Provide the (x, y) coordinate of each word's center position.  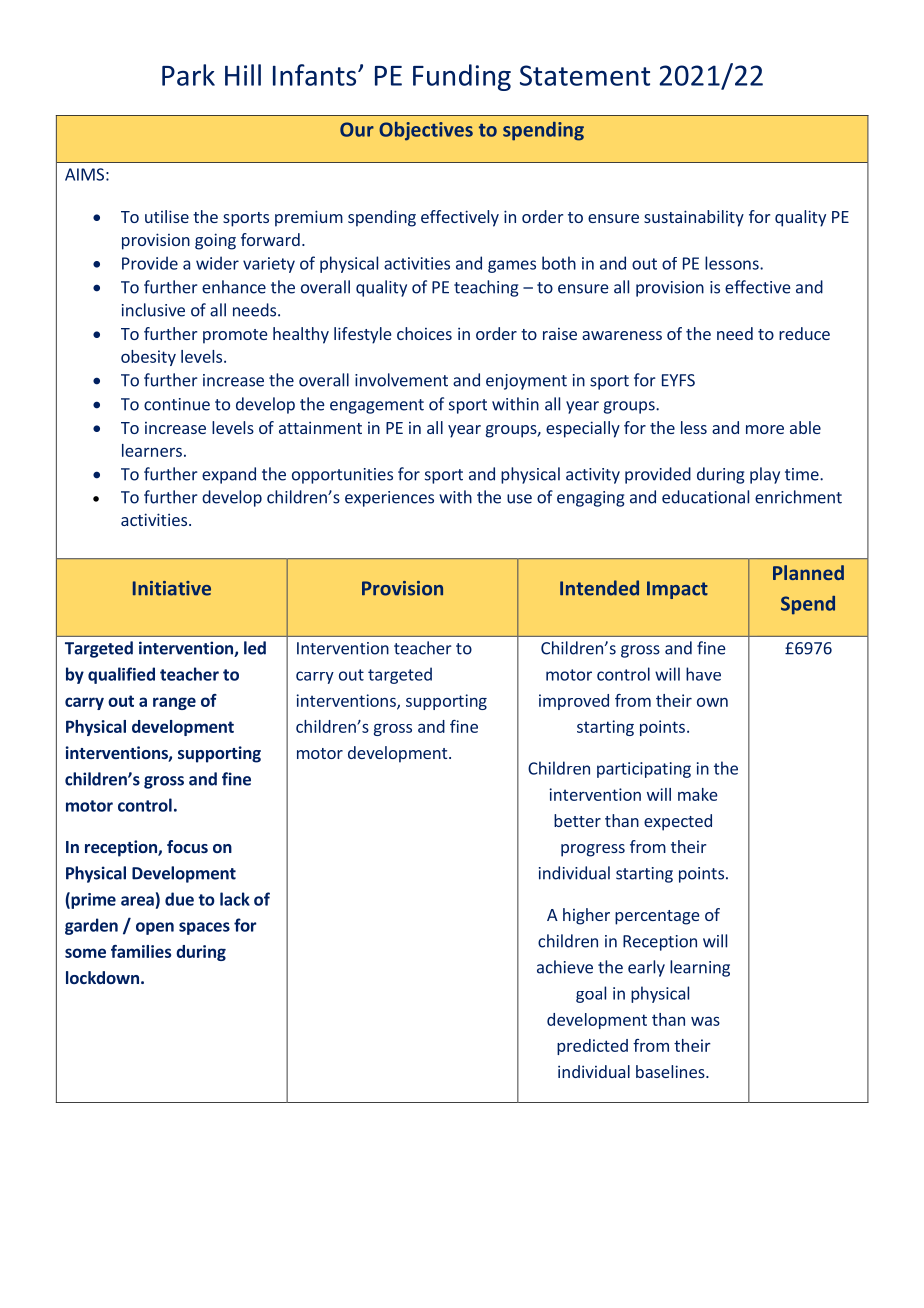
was (705, 1021)
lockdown (102, 977)
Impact (677, 590)
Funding (462, 77)
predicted (592, 1047)
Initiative (172, 588)
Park (188, 75)
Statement (585, 75)
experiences (389, 499)
